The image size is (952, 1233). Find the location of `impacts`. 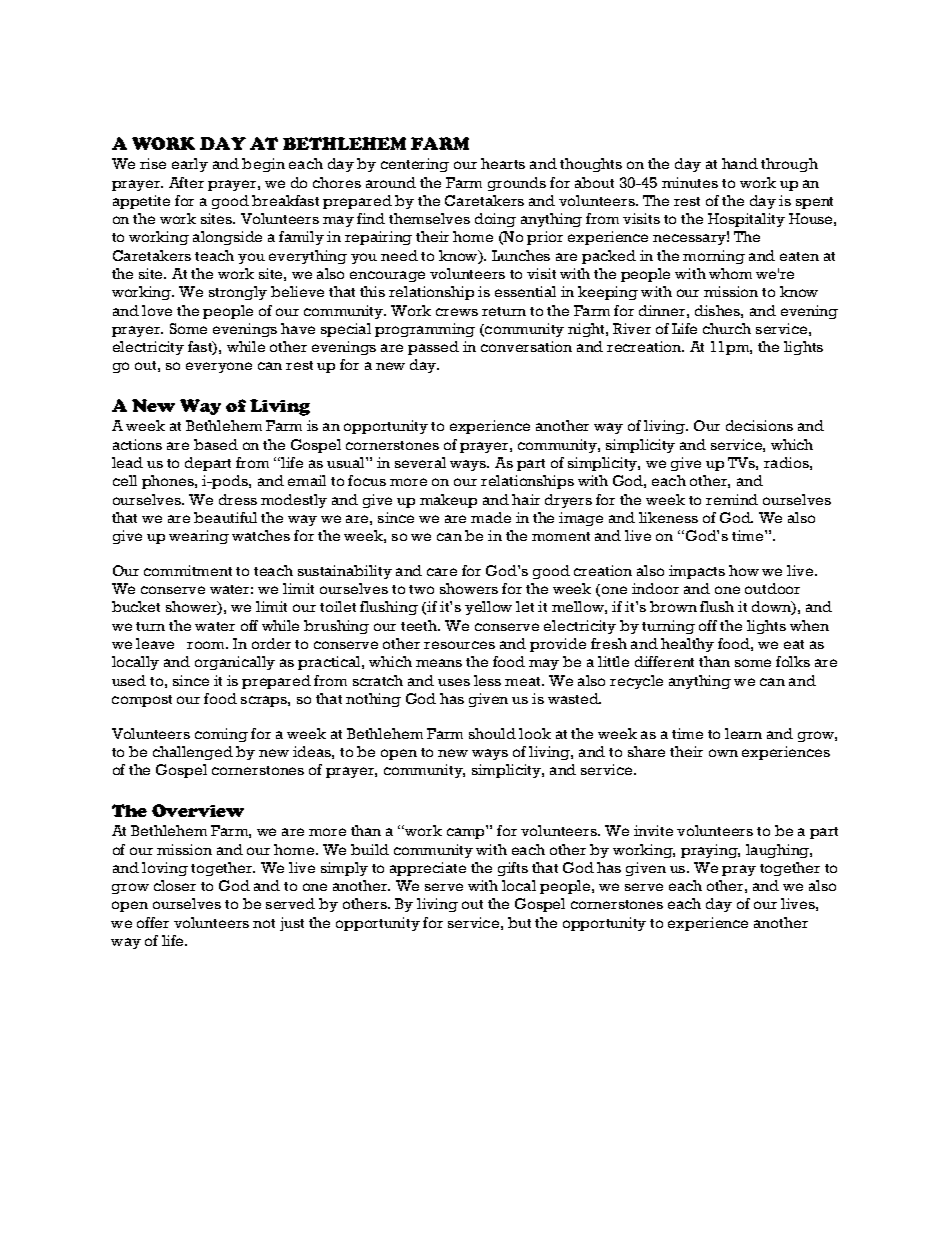

impacts is located at coordinates (697, 572).
